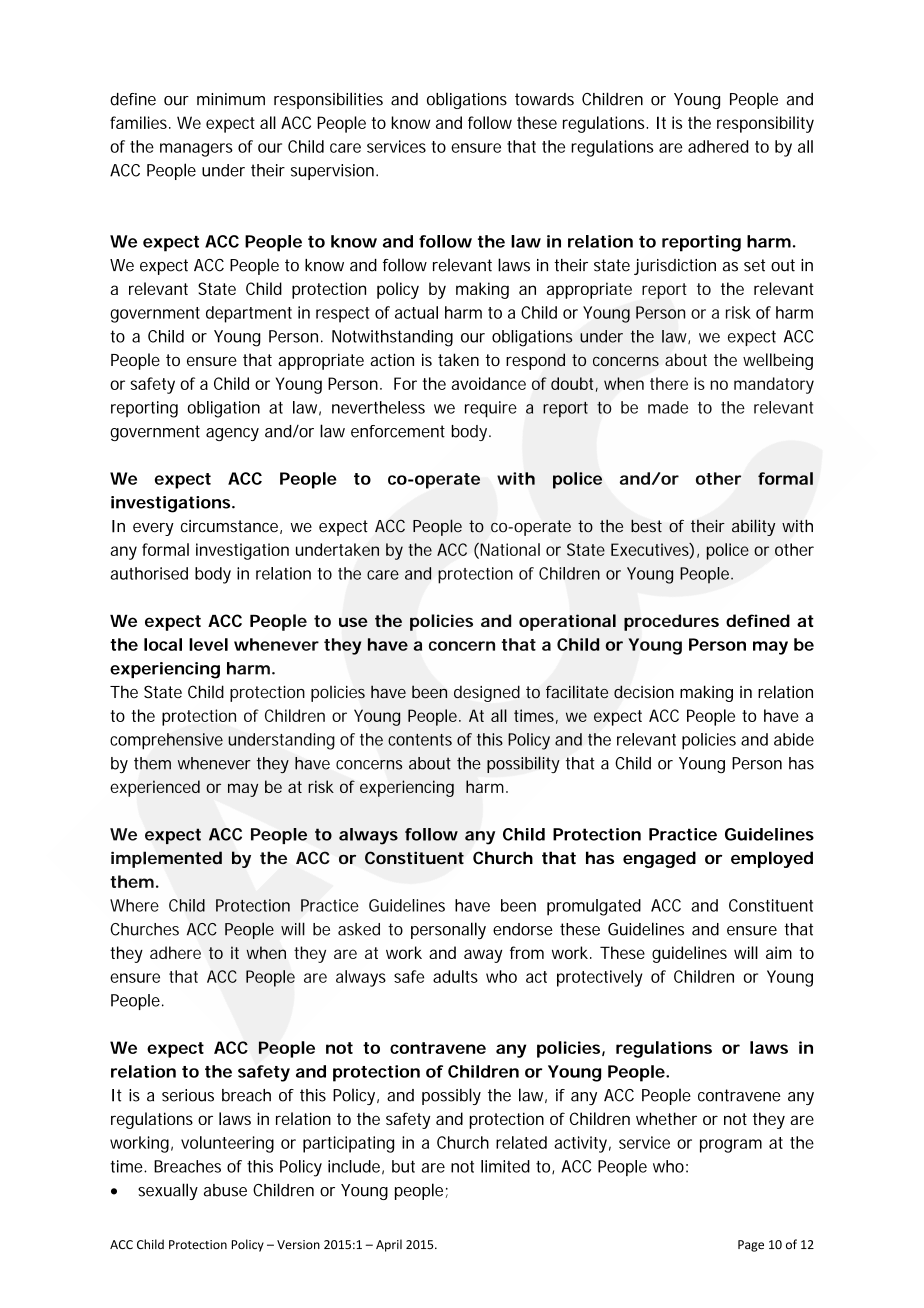  What do you see at coordinates (671, 622) in the screenshot?
I see `procedures` at bounding box center [671, 622].
